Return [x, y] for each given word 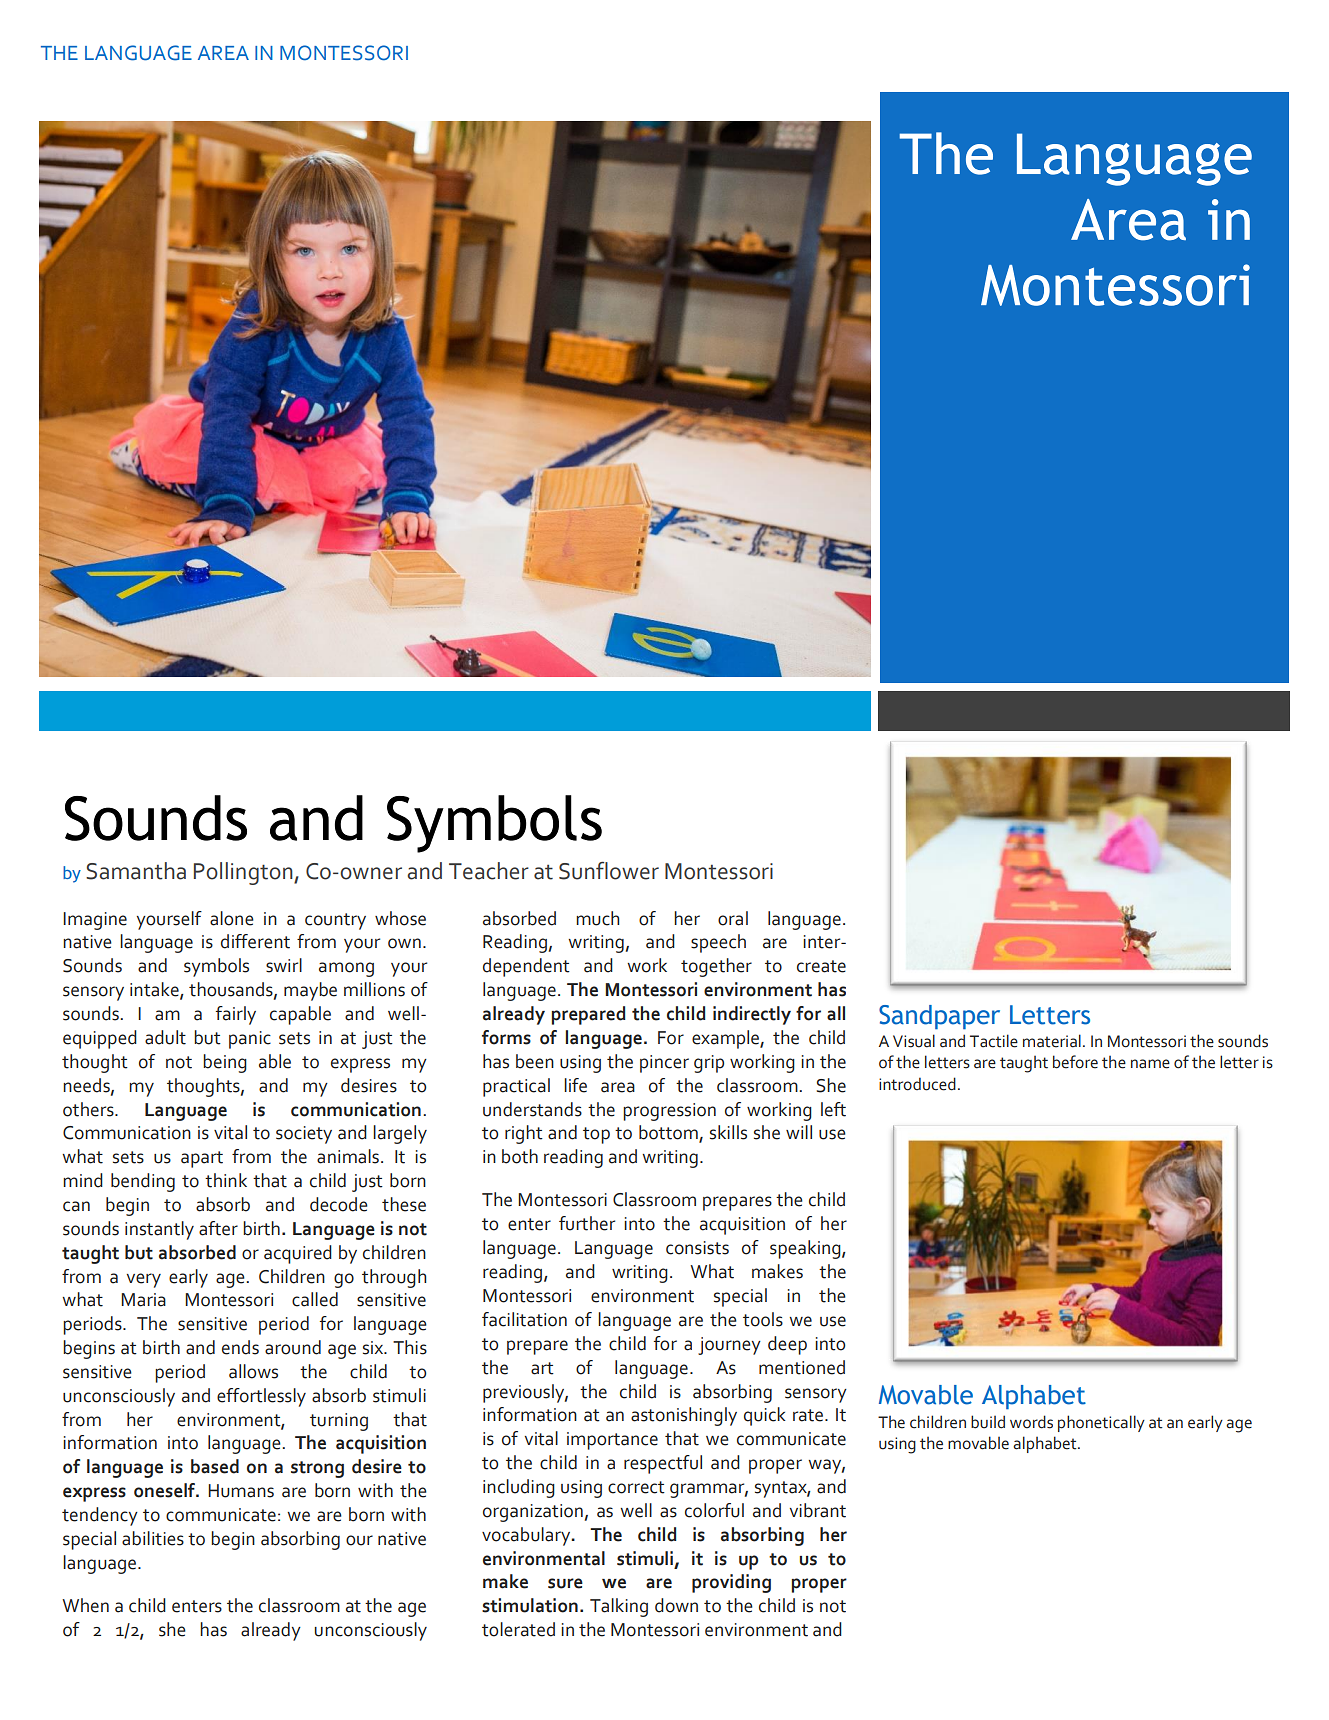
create [821, 966]
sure [565, 1583]
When [85, 1605]
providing [731, 1583]
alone [232, 918]
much [597, 918]
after [218, 1228]
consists [697, 1248]
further [587, 1223]
